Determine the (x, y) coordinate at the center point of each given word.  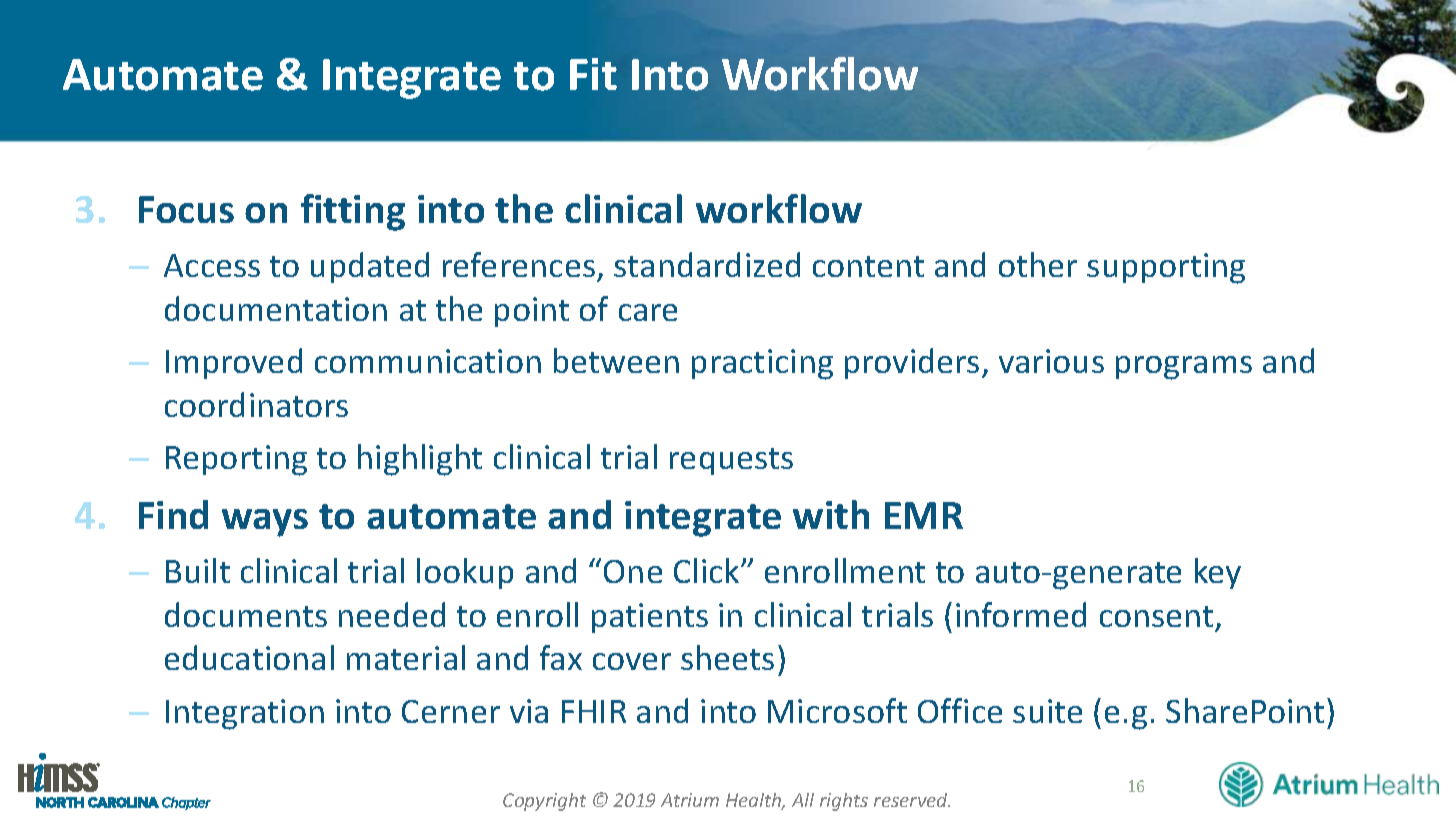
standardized (707, 264)
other (1038, 264)
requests (731, 461)
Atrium (690, 800)
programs (1184, 368)
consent (1156, 616)
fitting (353, 212)
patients (650, 618)
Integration (245, 714)
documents (246, 614)
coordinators (256, 404)
